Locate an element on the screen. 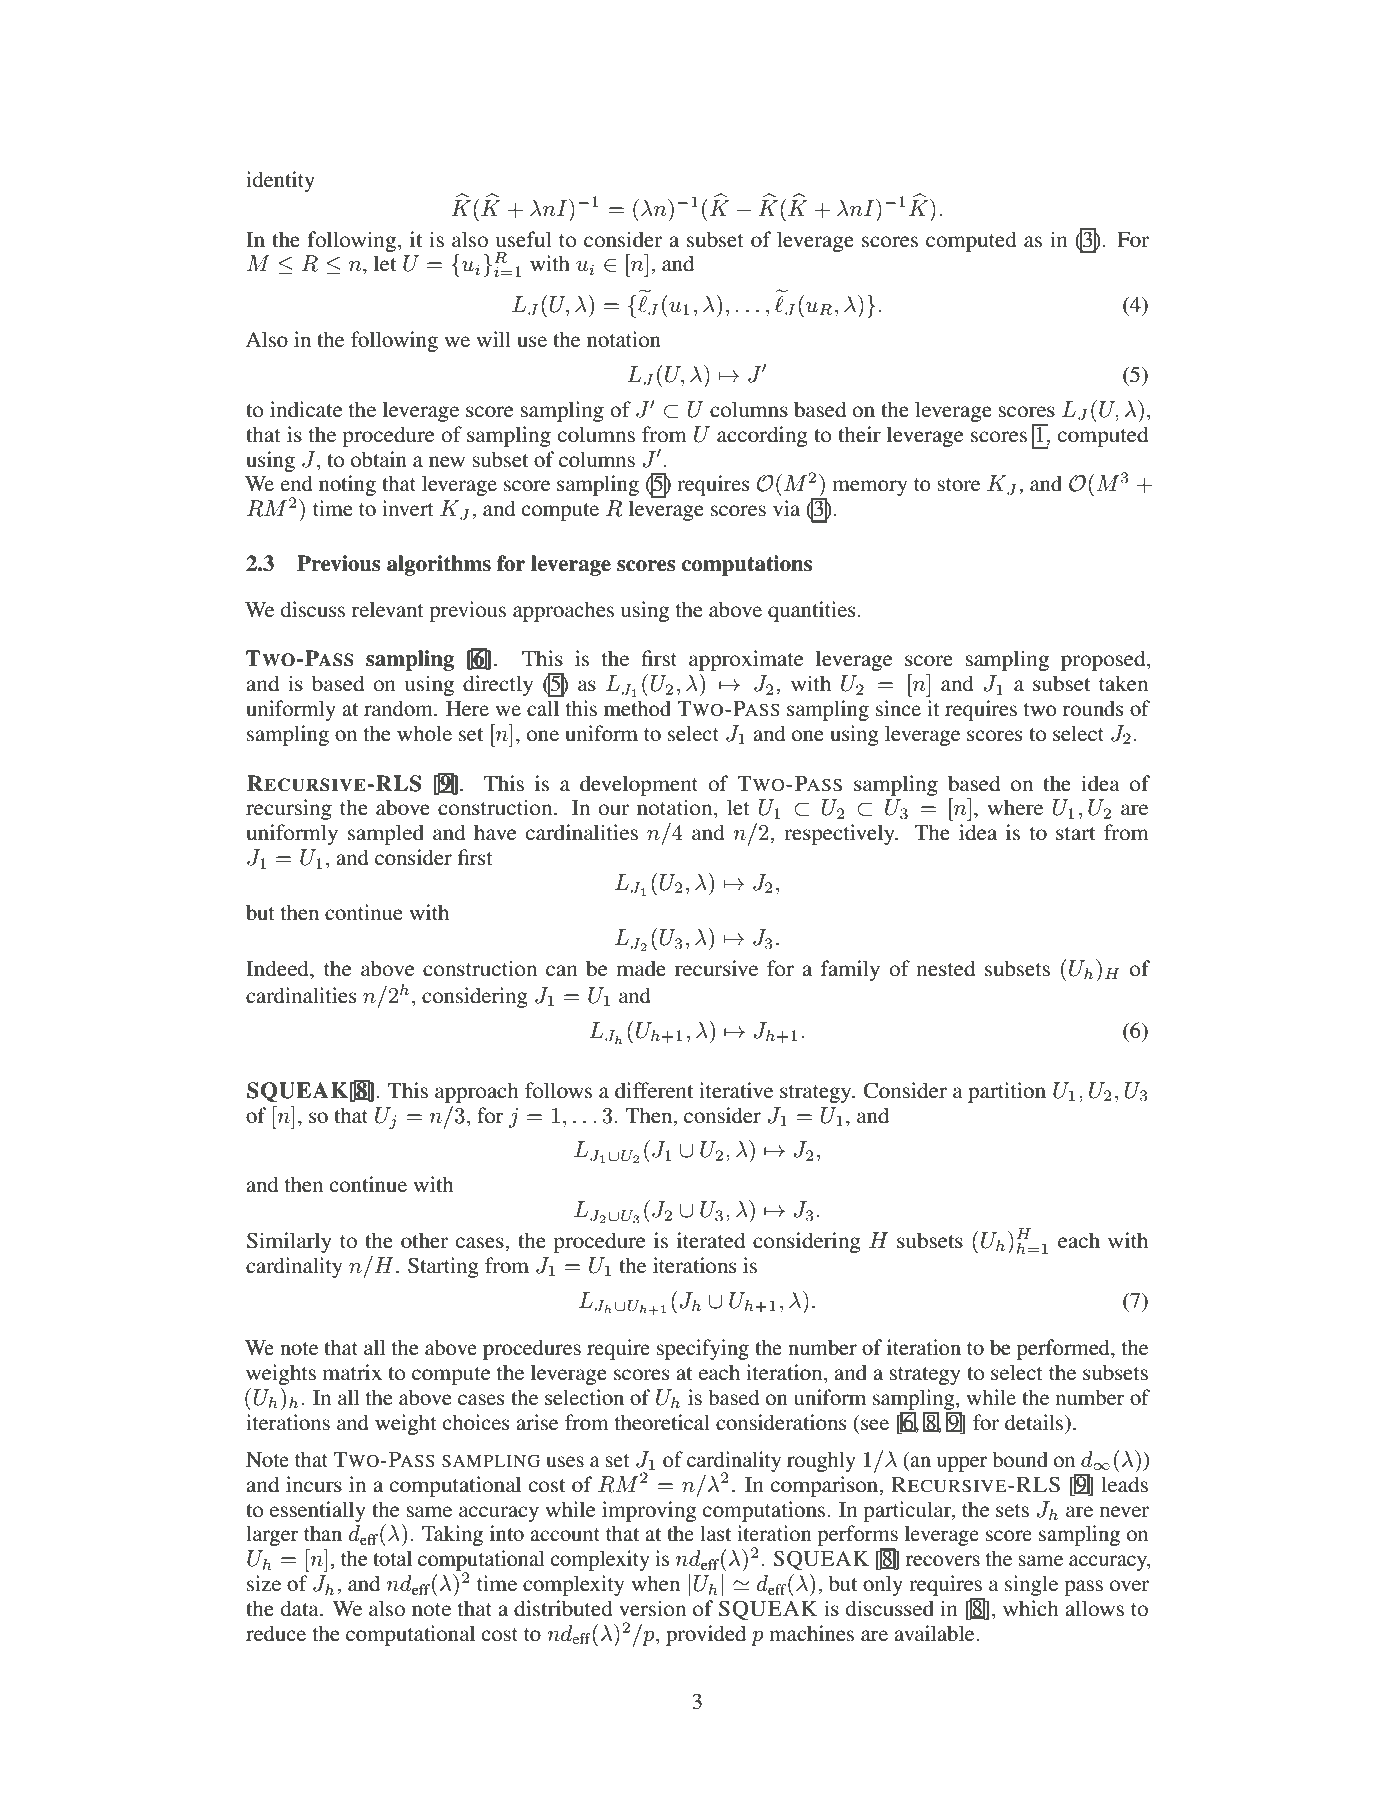 The width and height of the screenshot is (1395, 1805). when is located at coordinates (656, 1583).
